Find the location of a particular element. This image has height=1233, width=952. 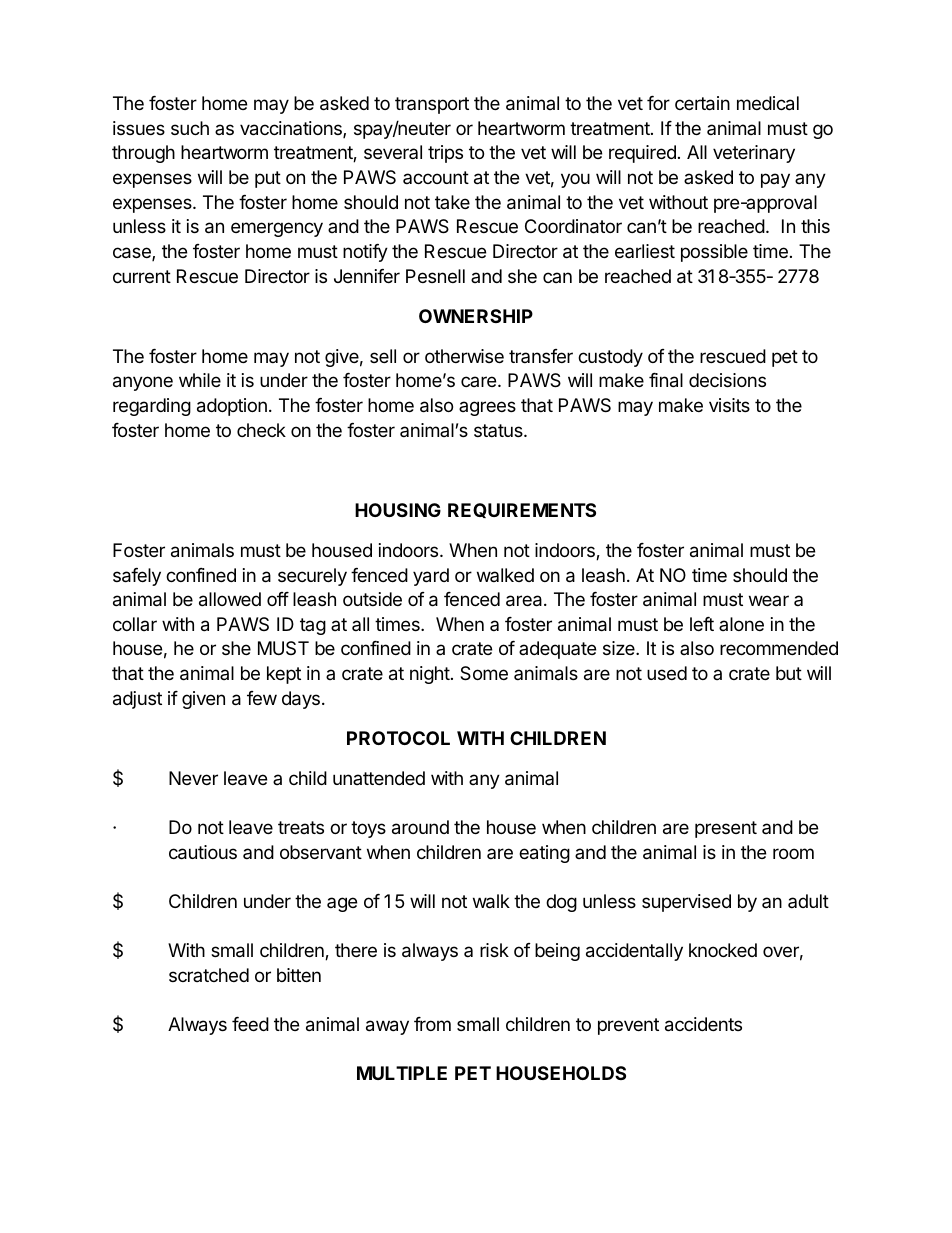

from is located at coordinates (432, 1024).
